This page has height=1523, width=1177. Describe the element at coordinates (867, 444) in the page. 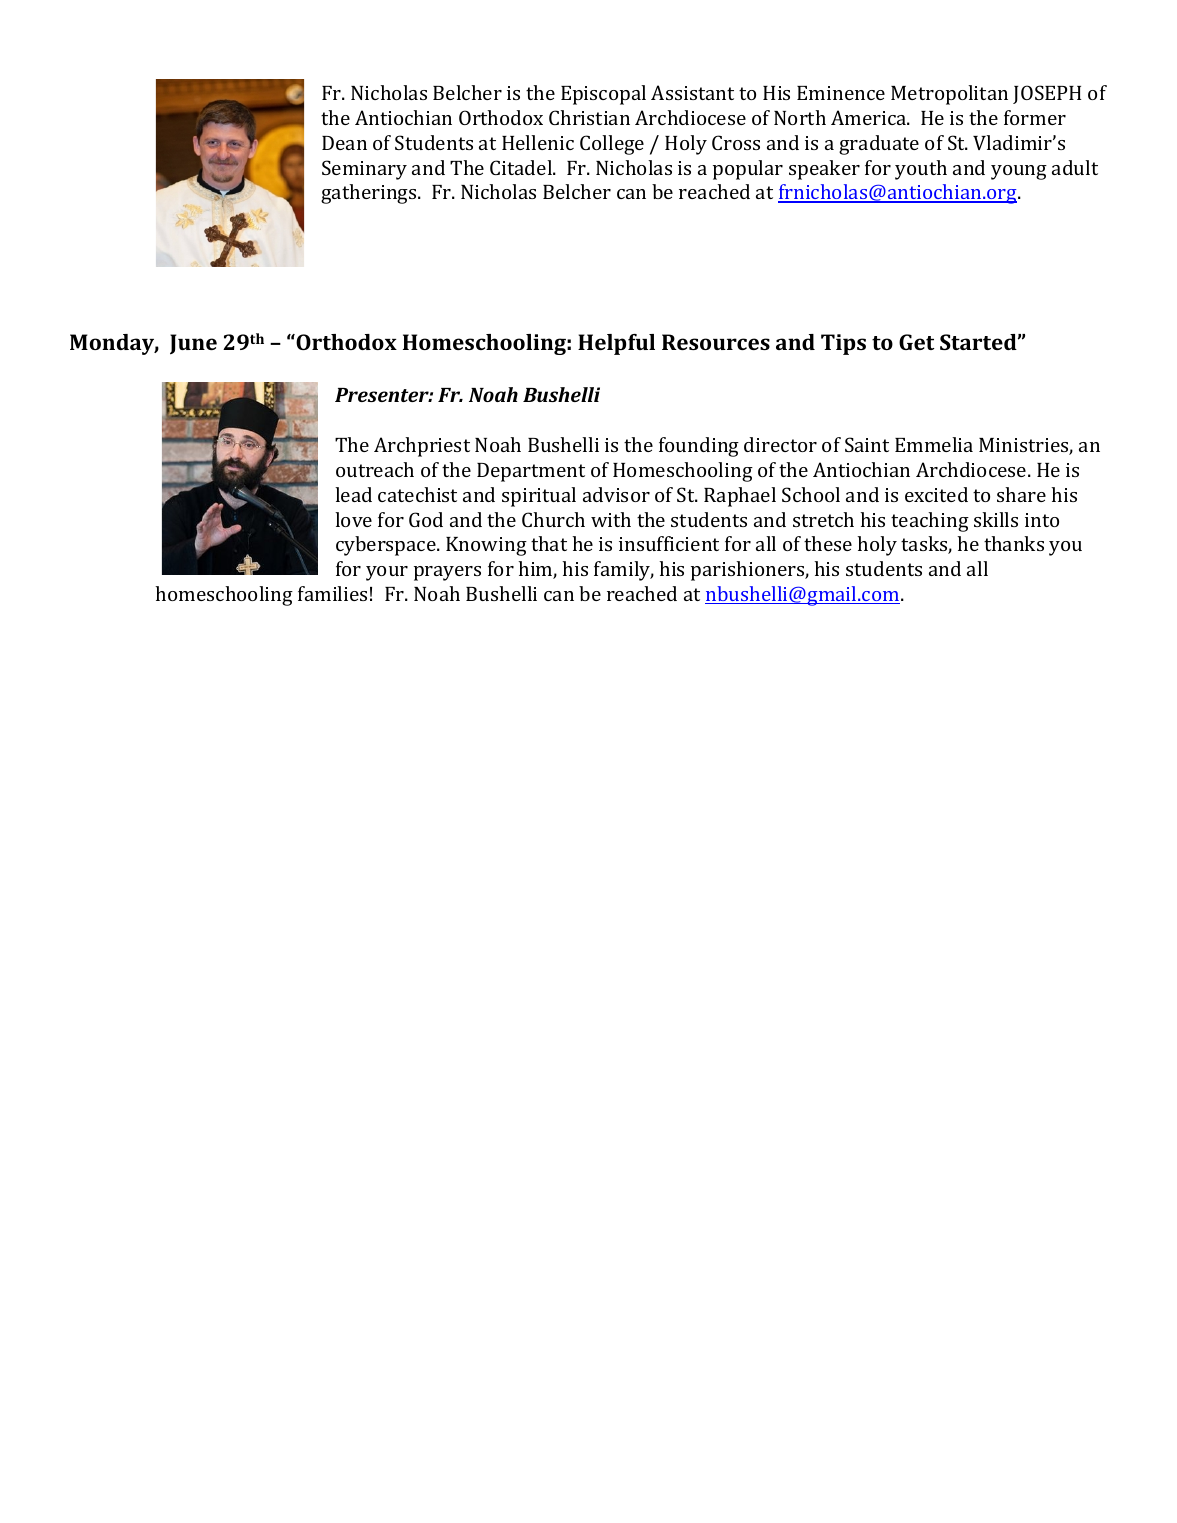

I see `Saint` at that location.
